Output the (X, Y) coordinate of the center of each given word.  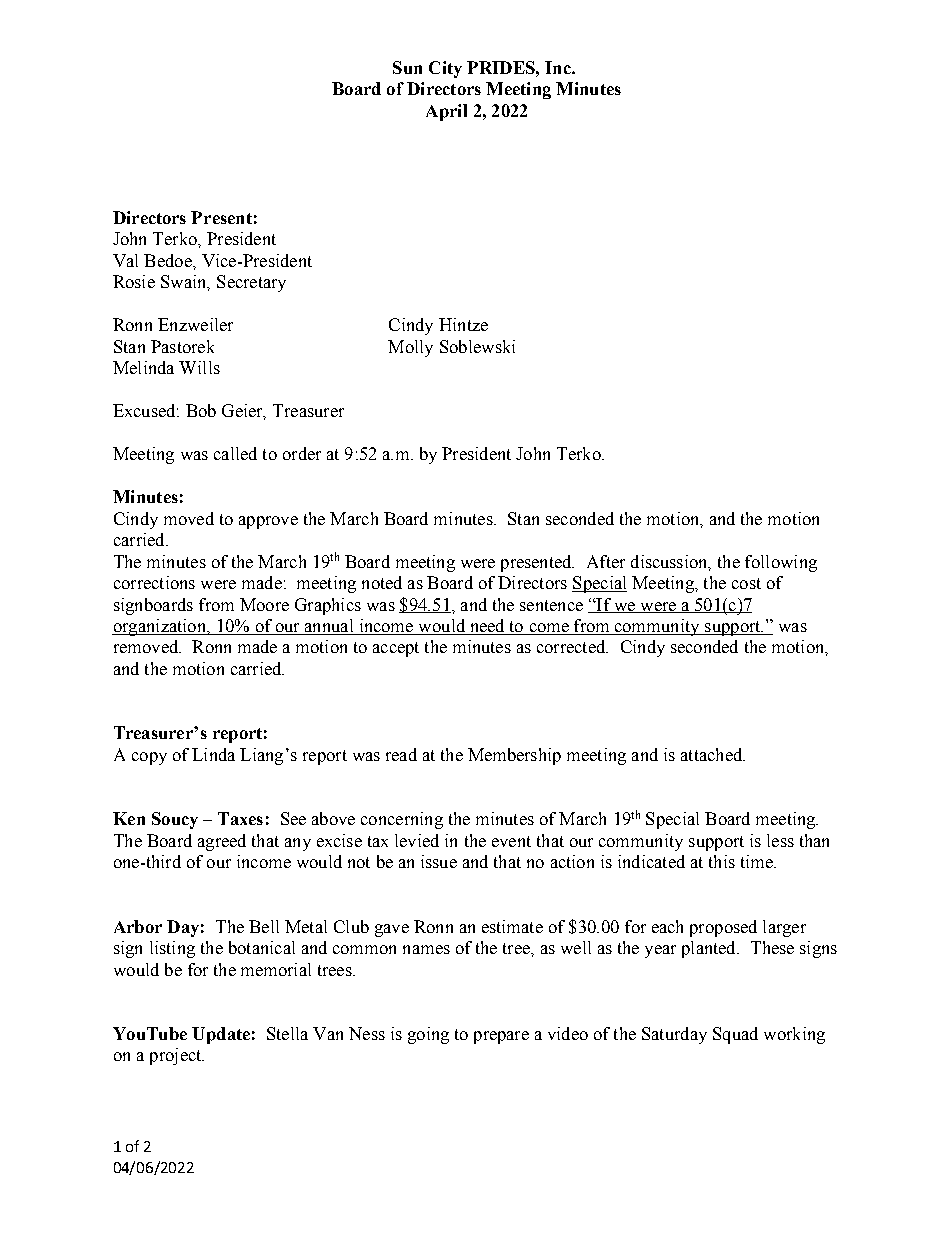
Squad (735, 1035)
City (445, 69)
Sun (407, 67)
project (177, 1056)
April (446, 112)
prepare (501, 1037)
